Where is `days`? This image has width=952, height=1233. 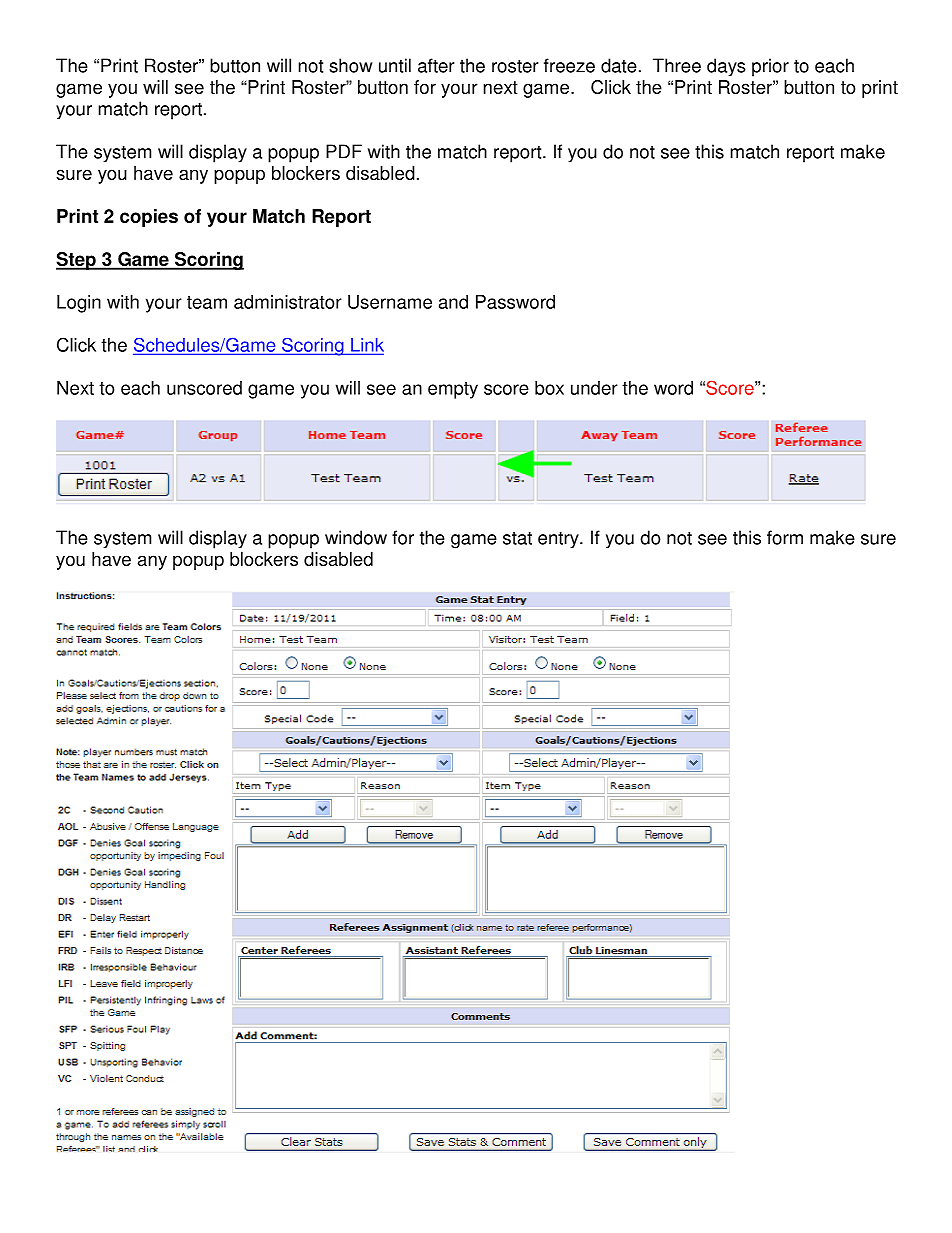 days is located at coordinates (726, 67).
